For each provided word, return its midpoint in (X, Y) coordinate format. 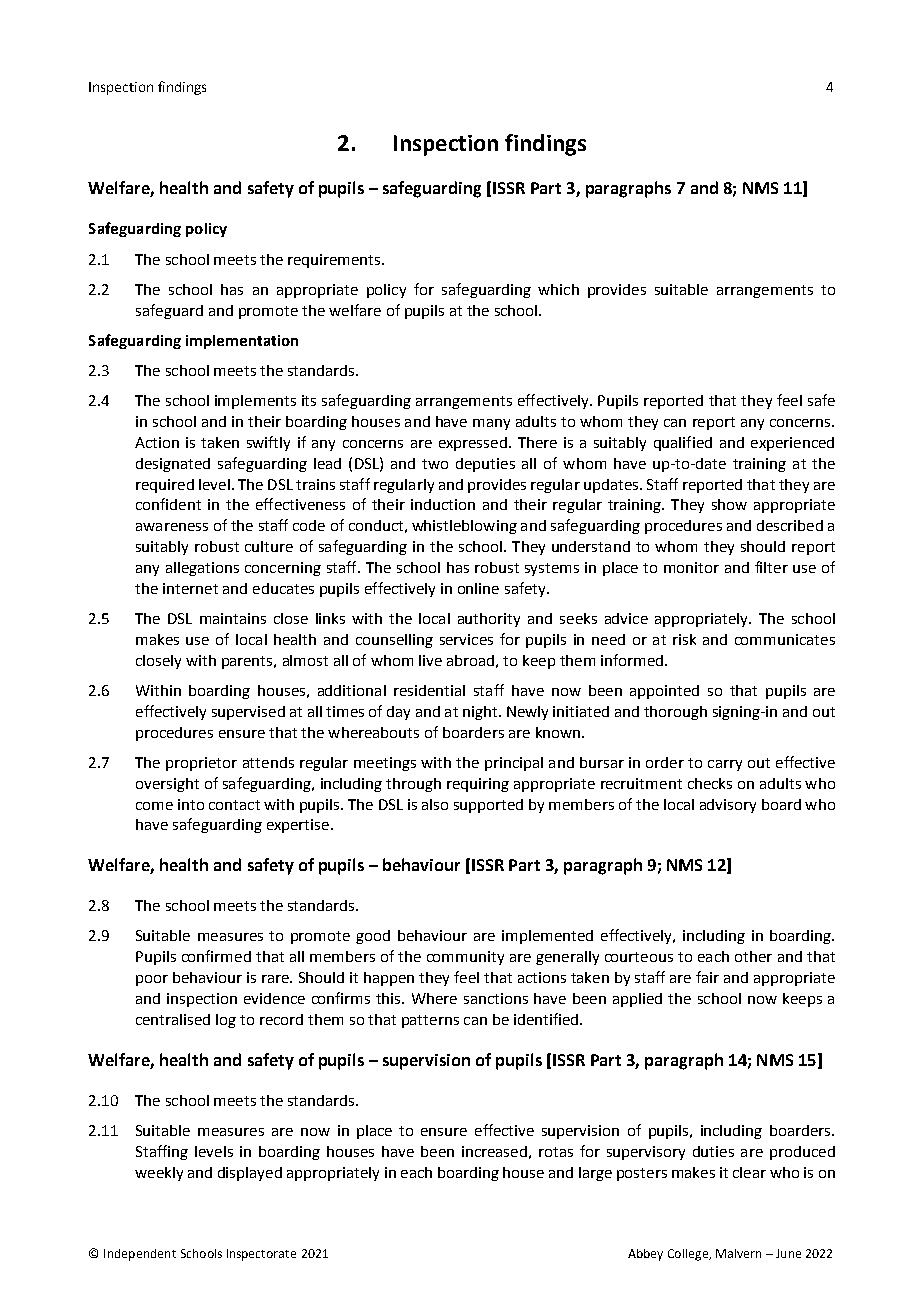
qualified (683, 443)
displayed (250, 1174)
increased (494, 1151)
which (558, 289)
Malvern (738, 1253)
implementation (242, 342)
